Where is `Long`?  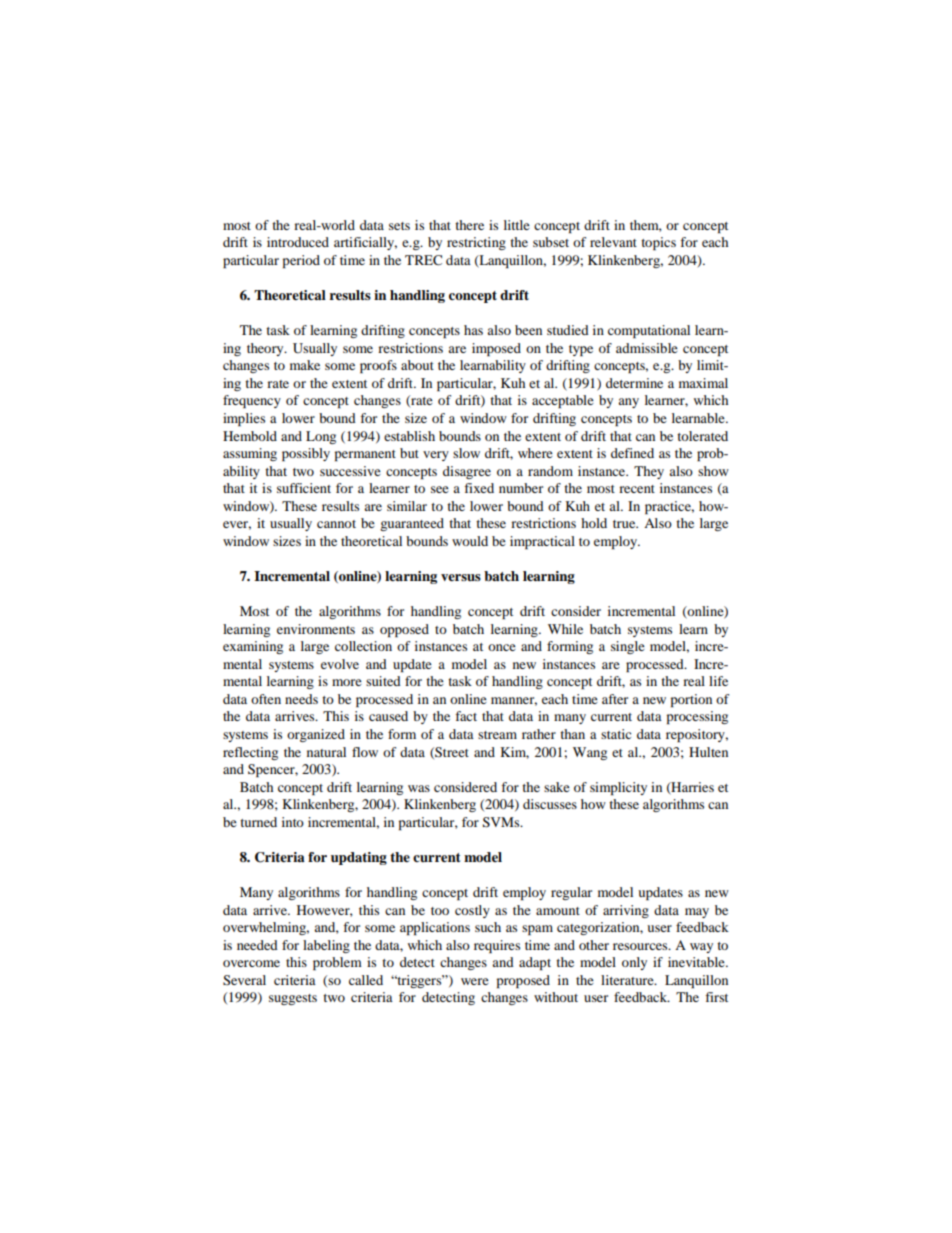 Long is located at coordinates (321, 437).
